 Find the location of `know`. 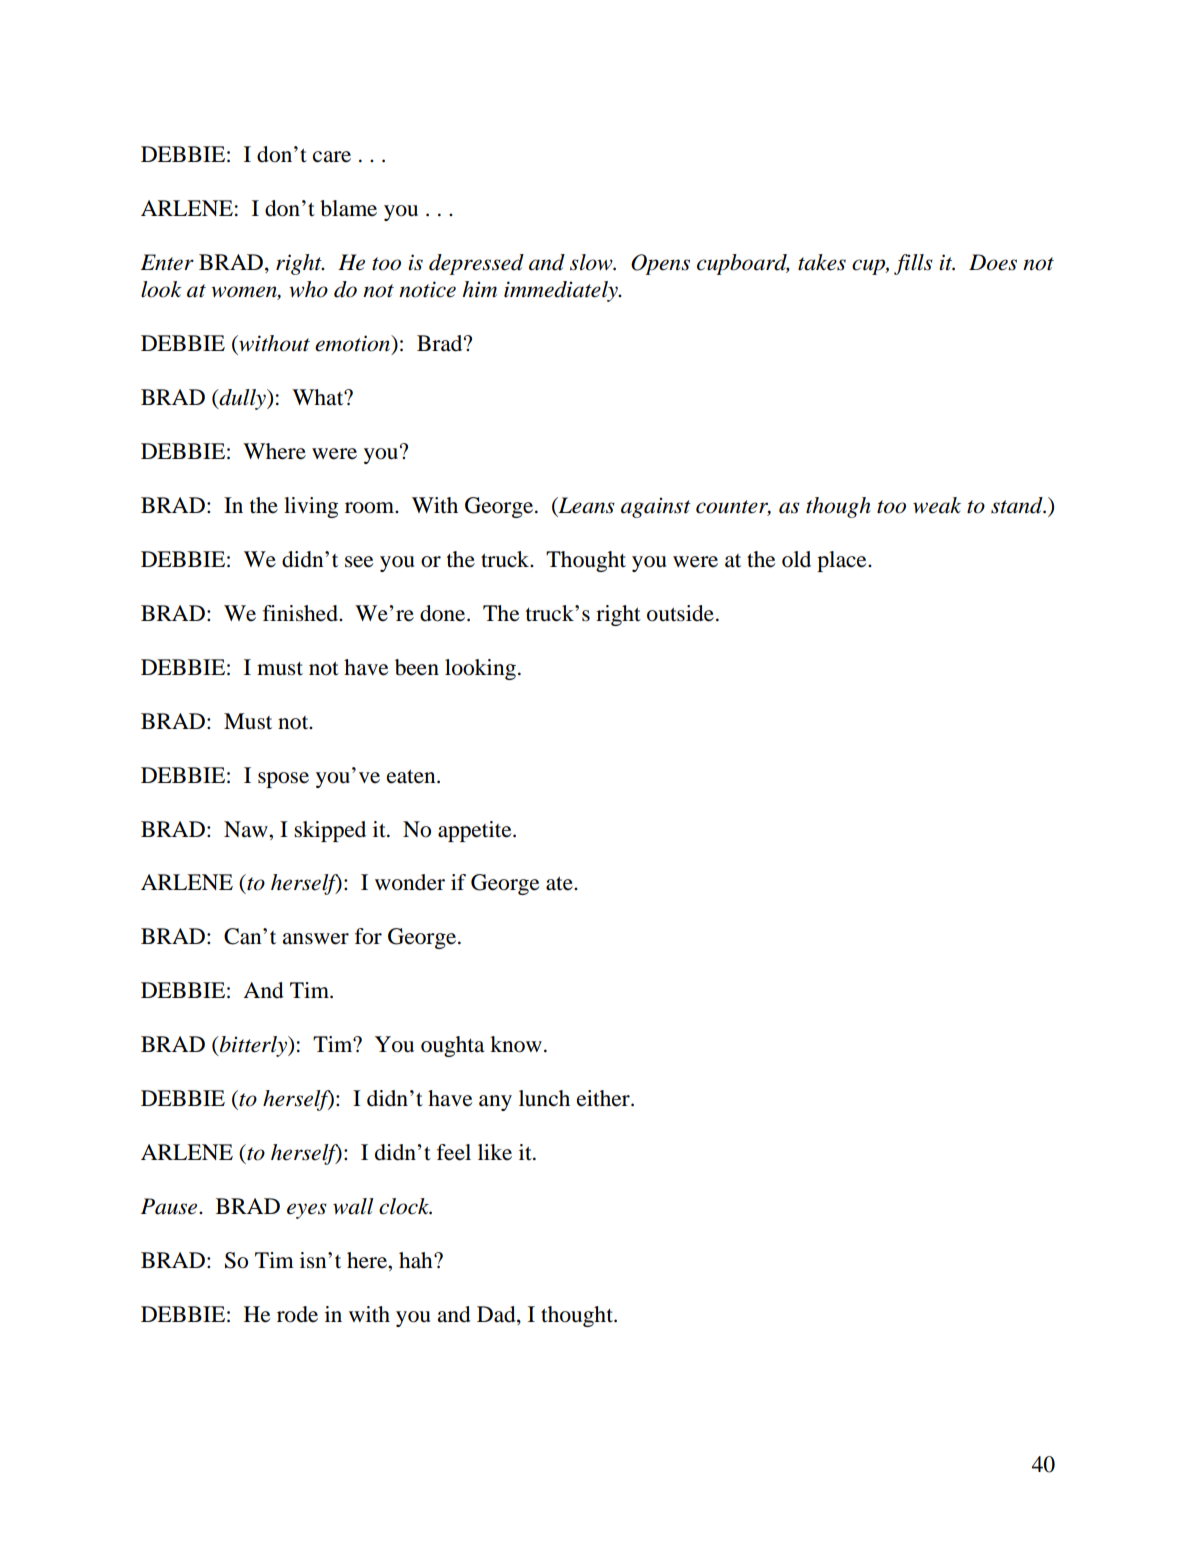

know is located at coordinates (516, 1044).
